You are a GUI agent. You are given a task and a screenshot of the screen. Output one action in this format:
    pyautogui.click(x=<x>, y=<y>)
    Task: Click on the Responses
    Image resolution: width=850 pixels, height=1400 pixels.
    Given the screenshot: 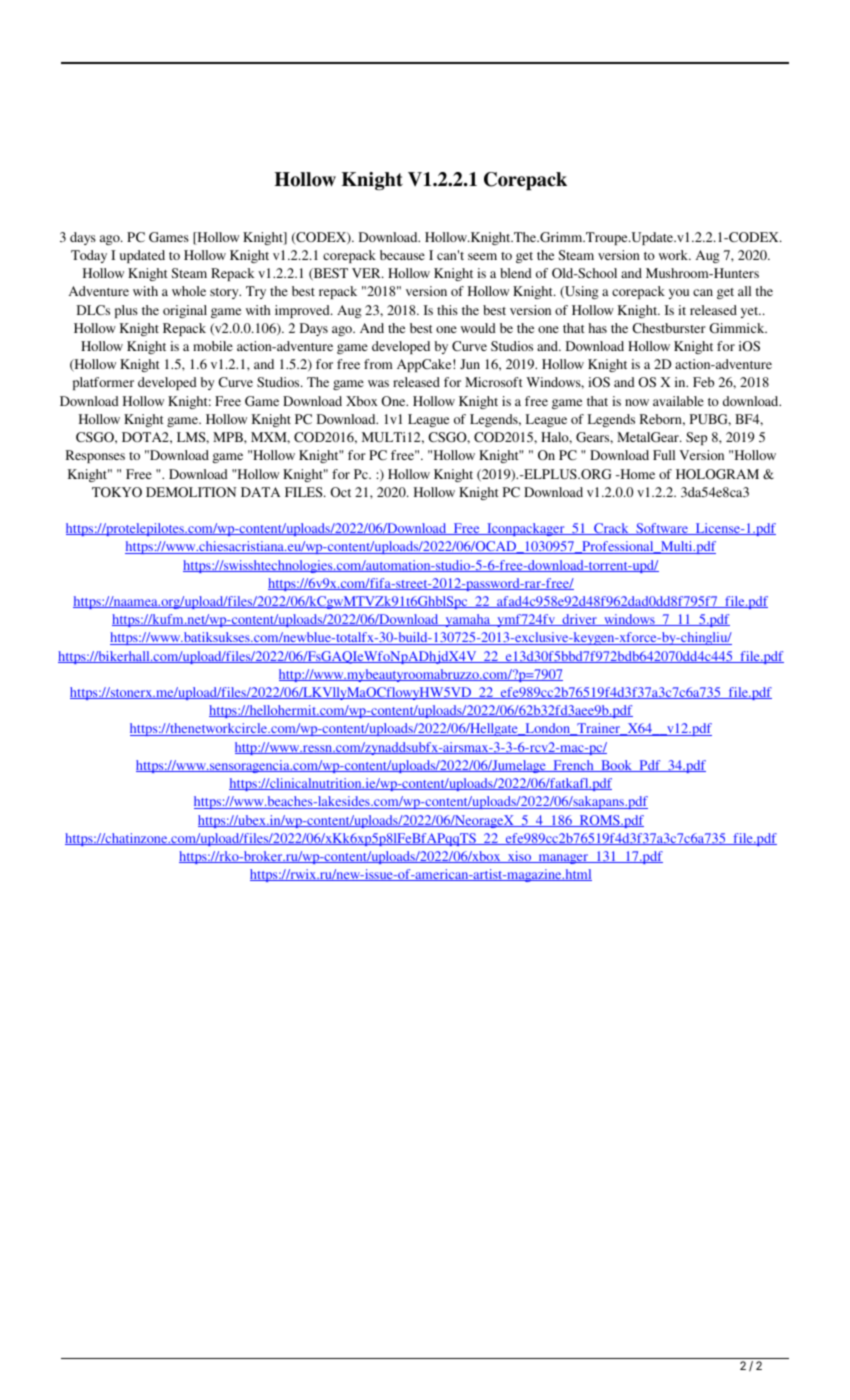 What is the action you would take?
    pyautogui.click(x=95, y=456)
